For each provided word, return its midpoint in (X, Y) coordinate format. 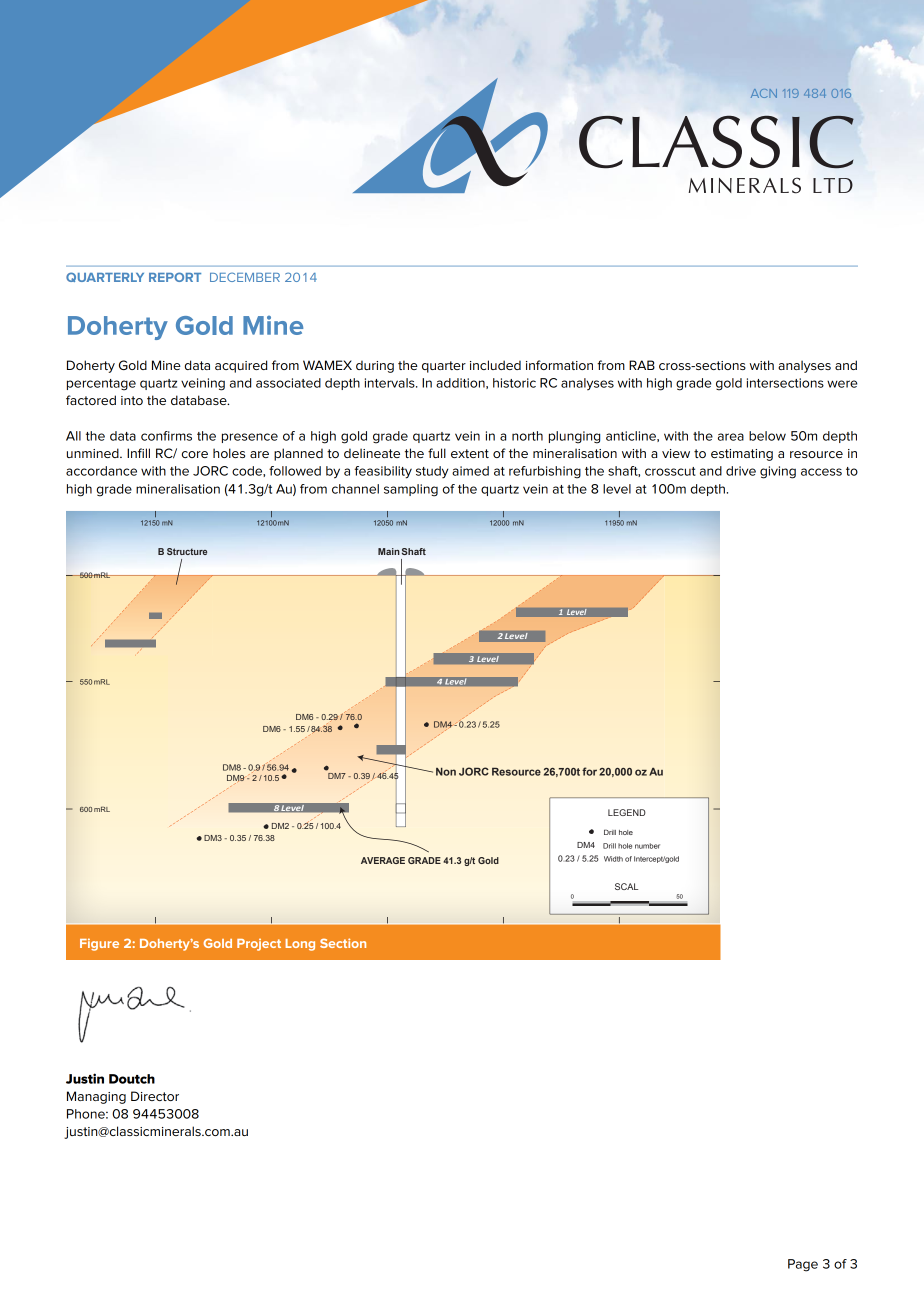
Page (803, 1265)
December (245, 277)
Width (613, 859)
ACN (764, 93)
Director (155, 1096)
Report (175, 277)
